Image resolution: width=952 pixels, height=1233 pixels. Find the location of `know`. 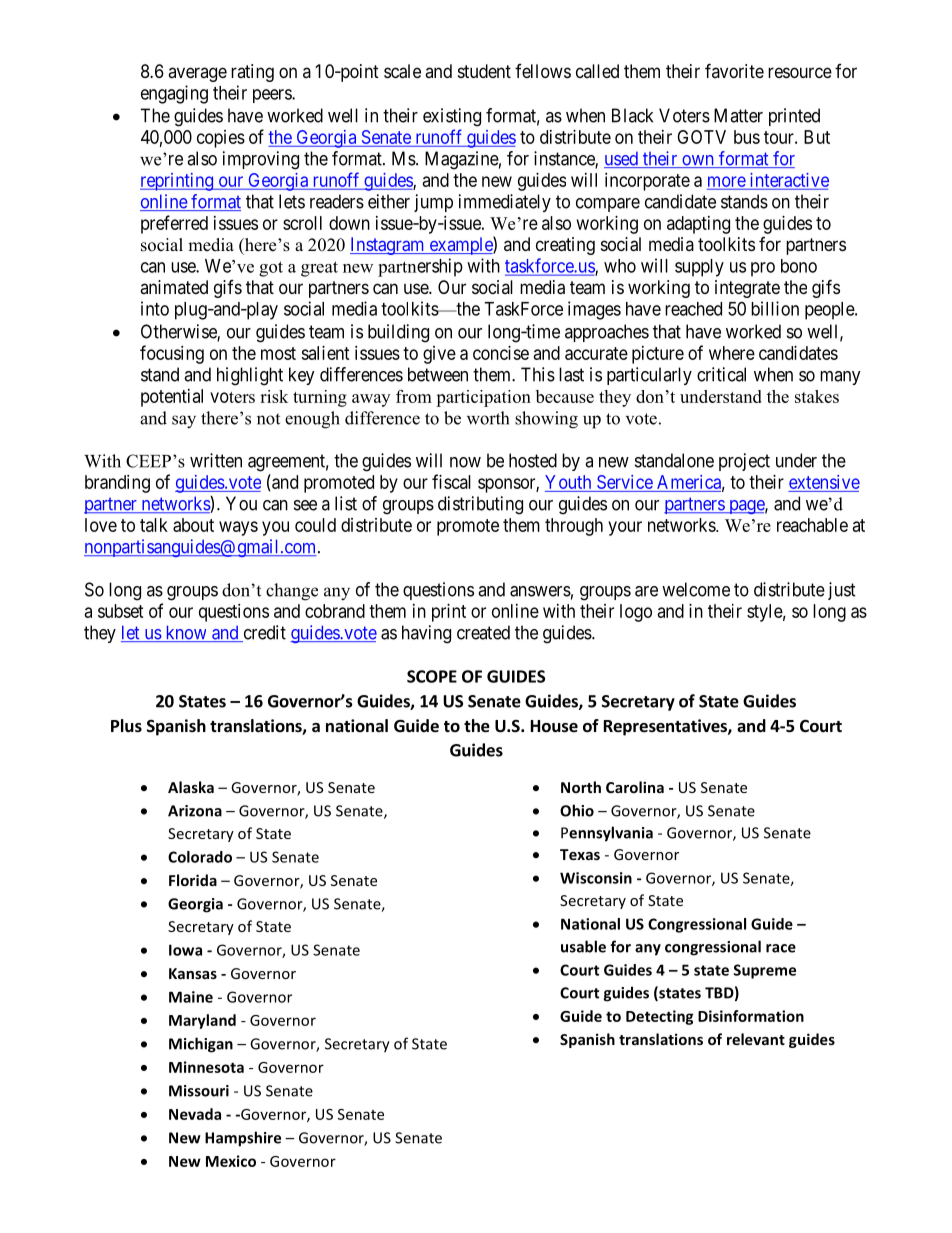

know is located at coordinates (186, 633).
